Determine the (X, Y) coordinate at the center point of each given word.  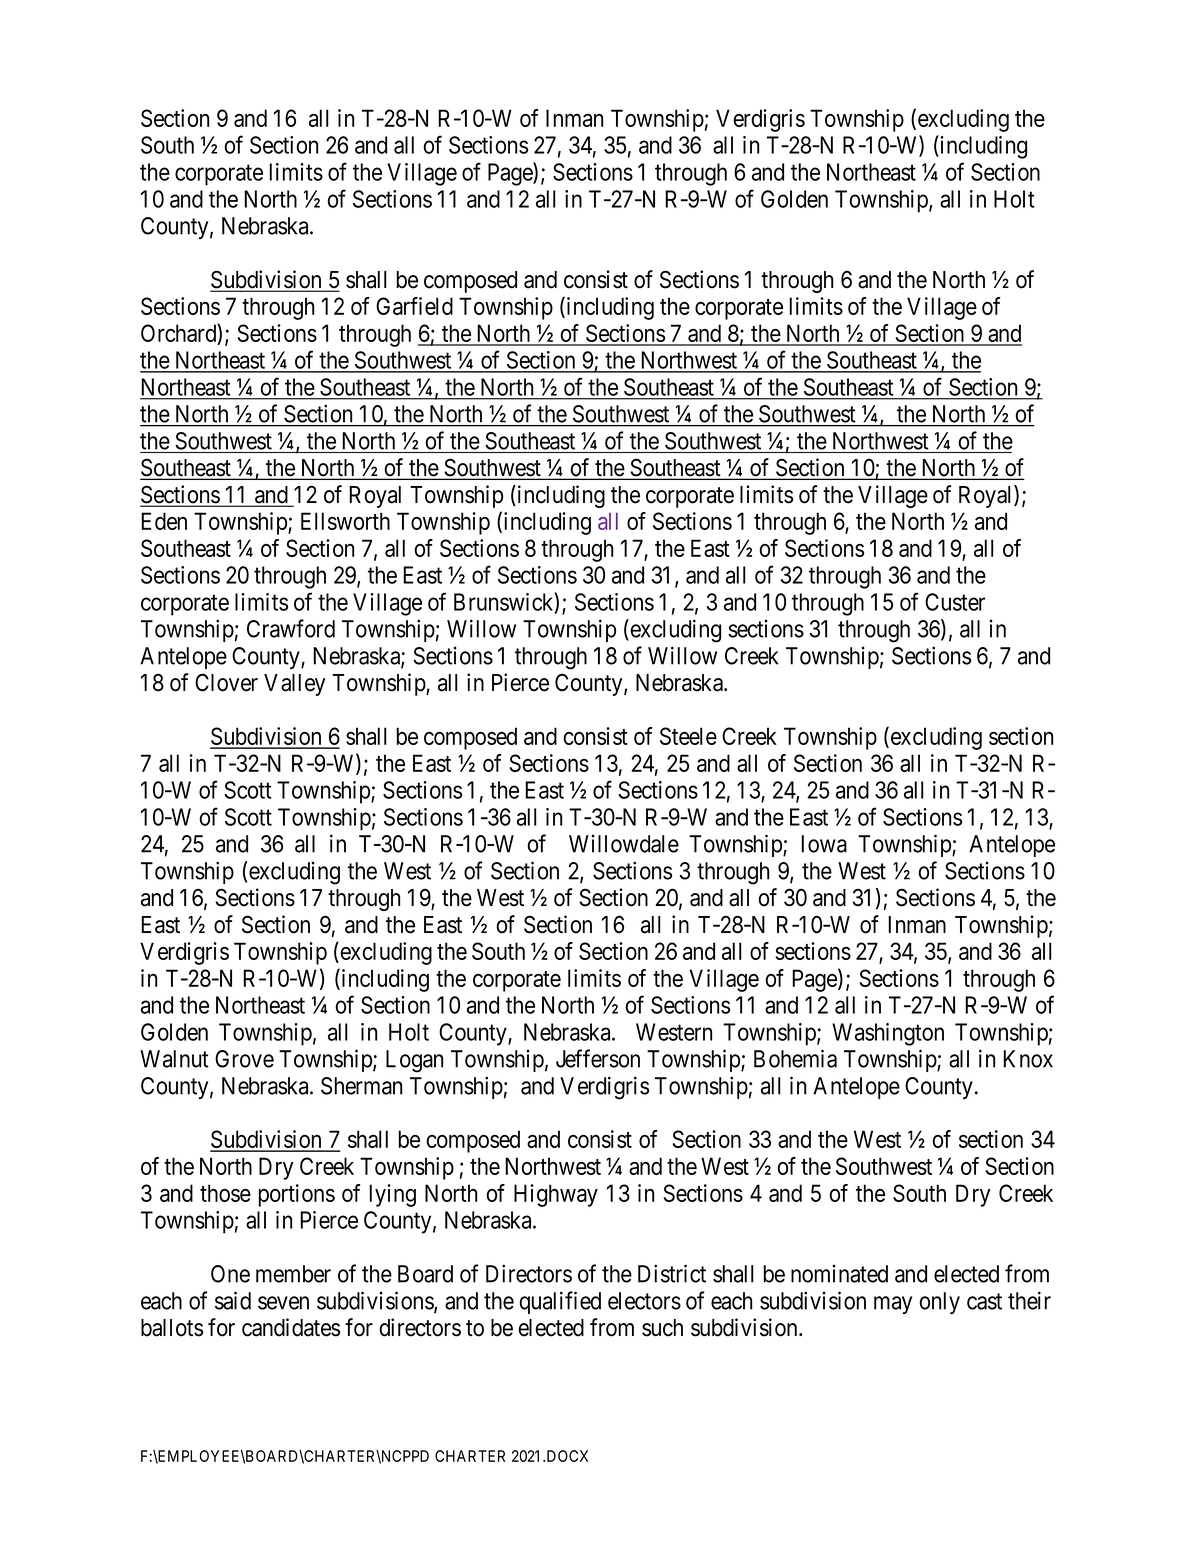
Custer (955, 602)
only (940, 1303)
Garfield (414, 306)
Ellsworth (345, 521)
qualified (560, 1302)
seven (283, 1303)
